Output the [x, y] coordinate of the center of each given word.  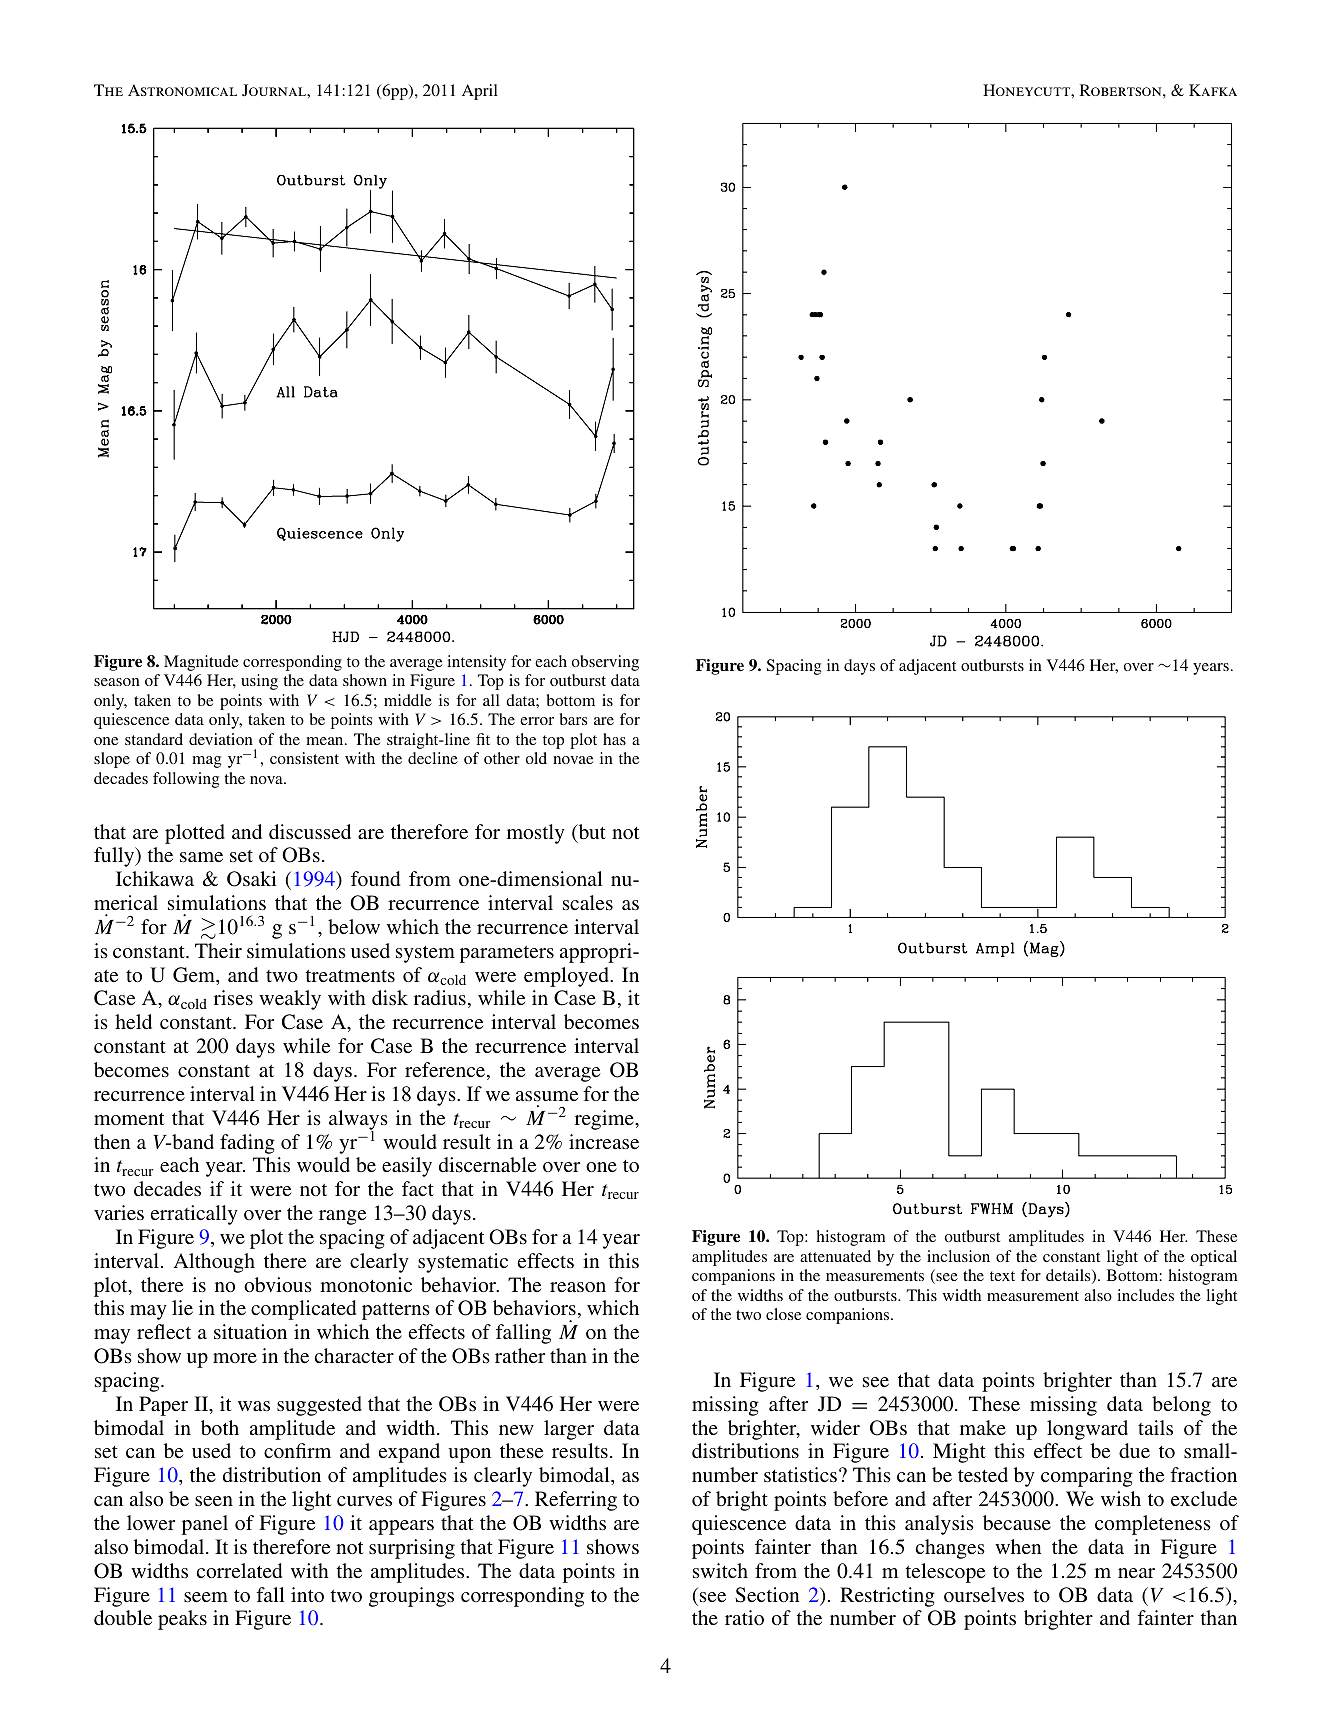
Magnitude [201, 663]
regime [605, 1120]
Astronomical [182, 90]
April [480, 92]
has [614, 739]
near [1136, 1573]
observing [605, 663]
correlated [239, 1570]
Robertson [1122, 90]
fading [247, 1144]
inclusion [958, 1256]
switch [720, 1570]
